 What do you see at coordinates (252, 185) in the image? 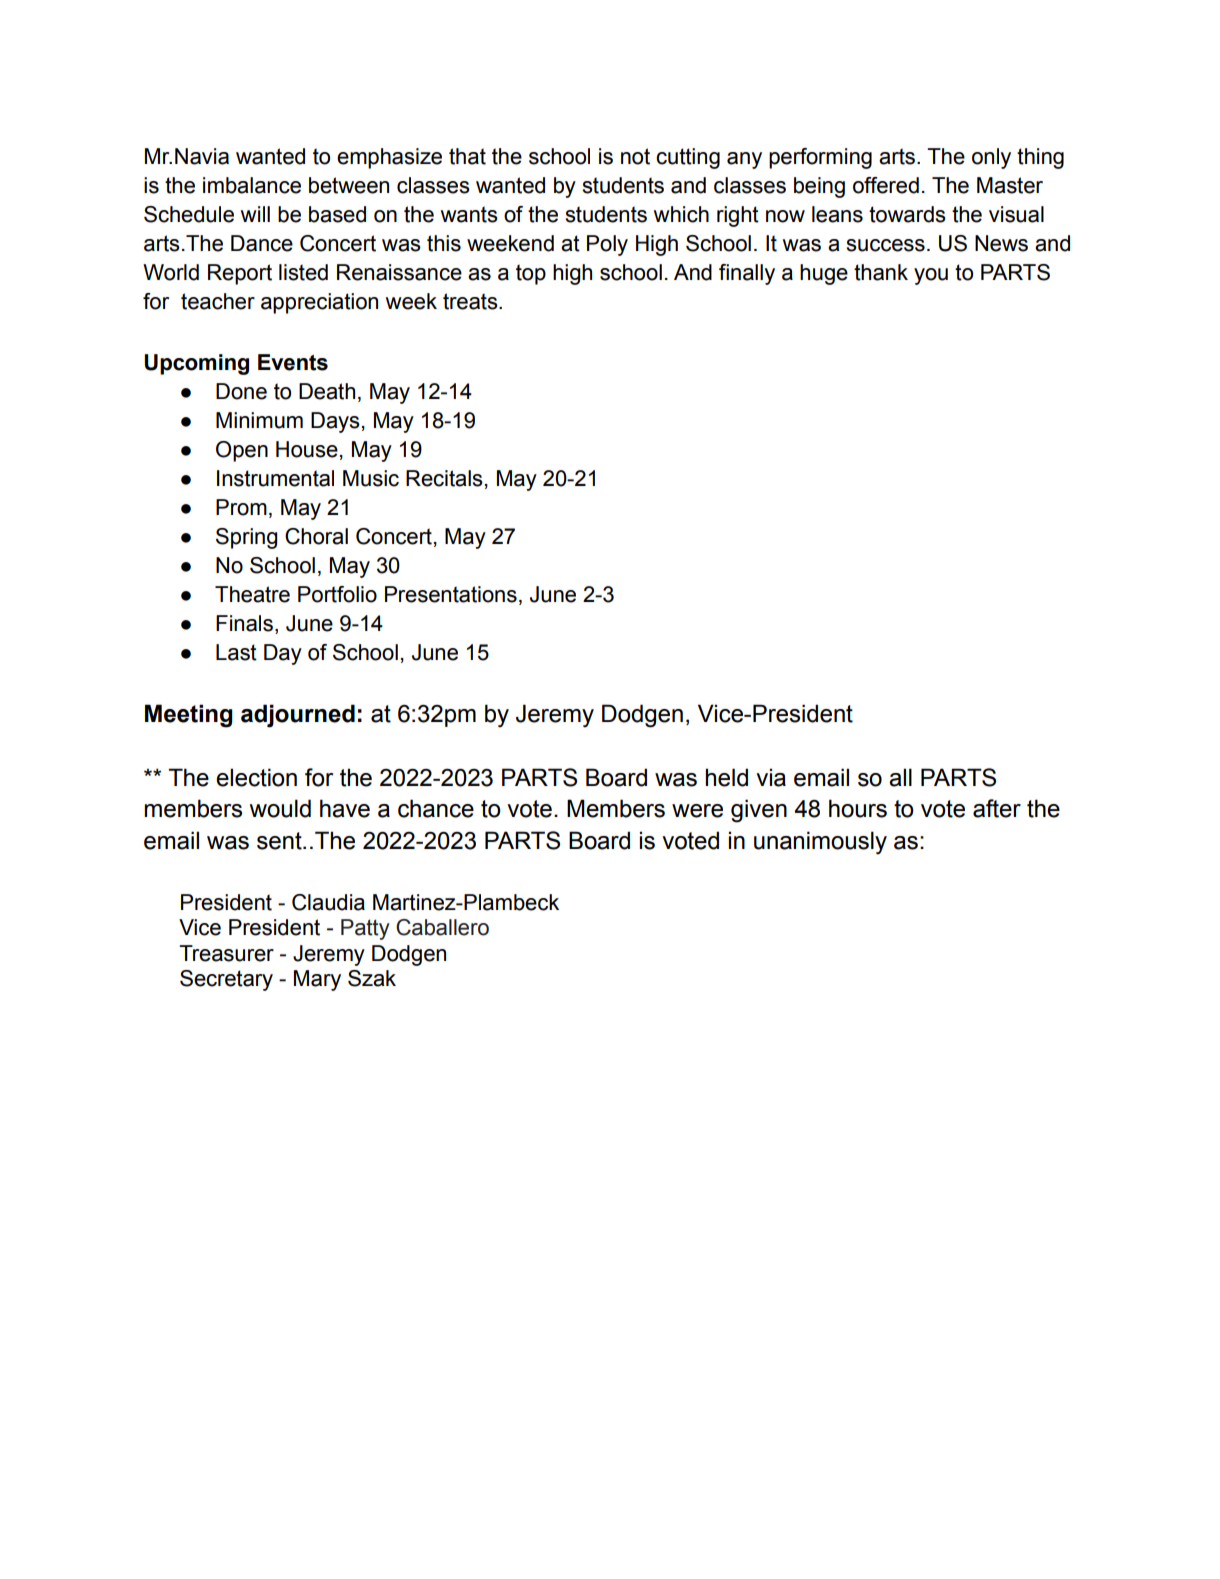
I see `imbalance` at bounding box center [252, 185].
